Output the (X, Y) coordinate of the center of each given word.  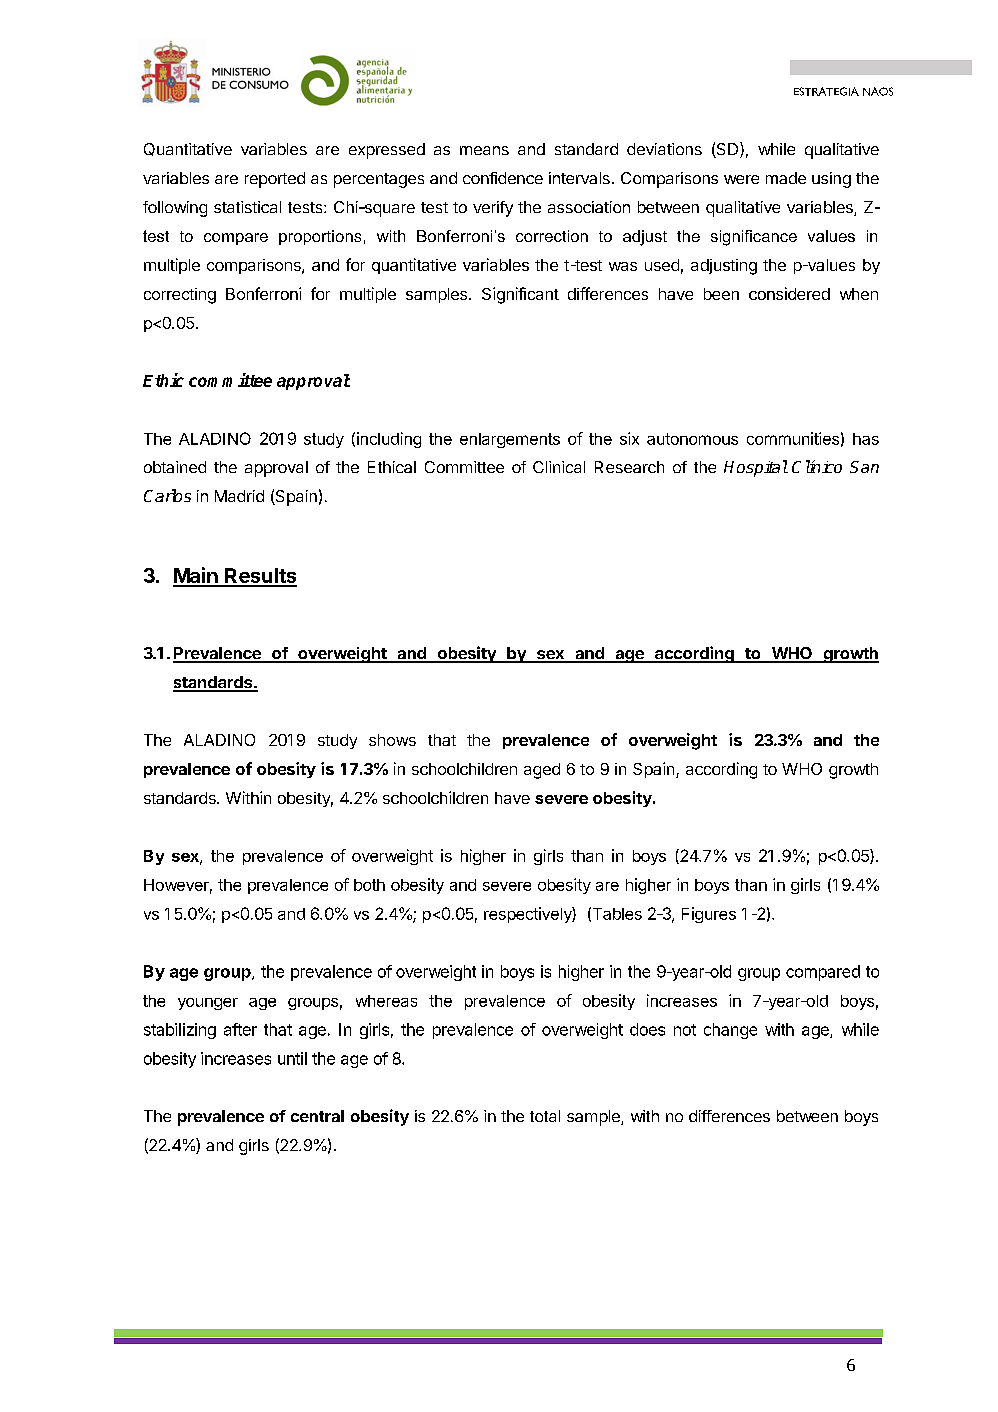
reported (275, 180)
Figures (709, 915)
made (786, 178)
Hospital (756, 468)
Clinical (559, 467)
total (545, 1116)
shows (392, 740)
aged (542, 771)
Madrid (239, 496)
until (292, 1058)
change (730, 1031)
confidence (503, 178)
